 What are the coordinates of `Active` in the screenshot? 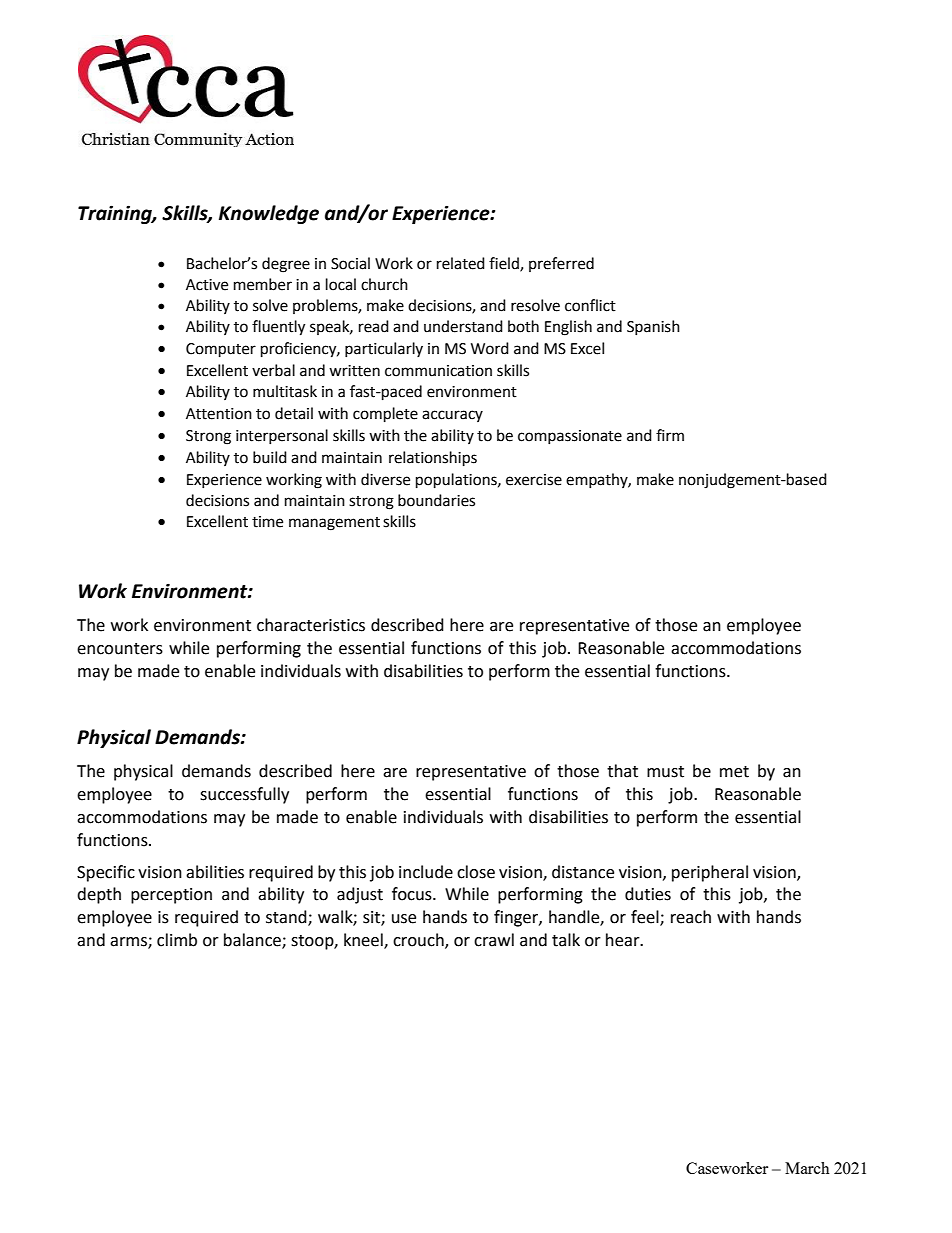 It's located at (207, 285).
